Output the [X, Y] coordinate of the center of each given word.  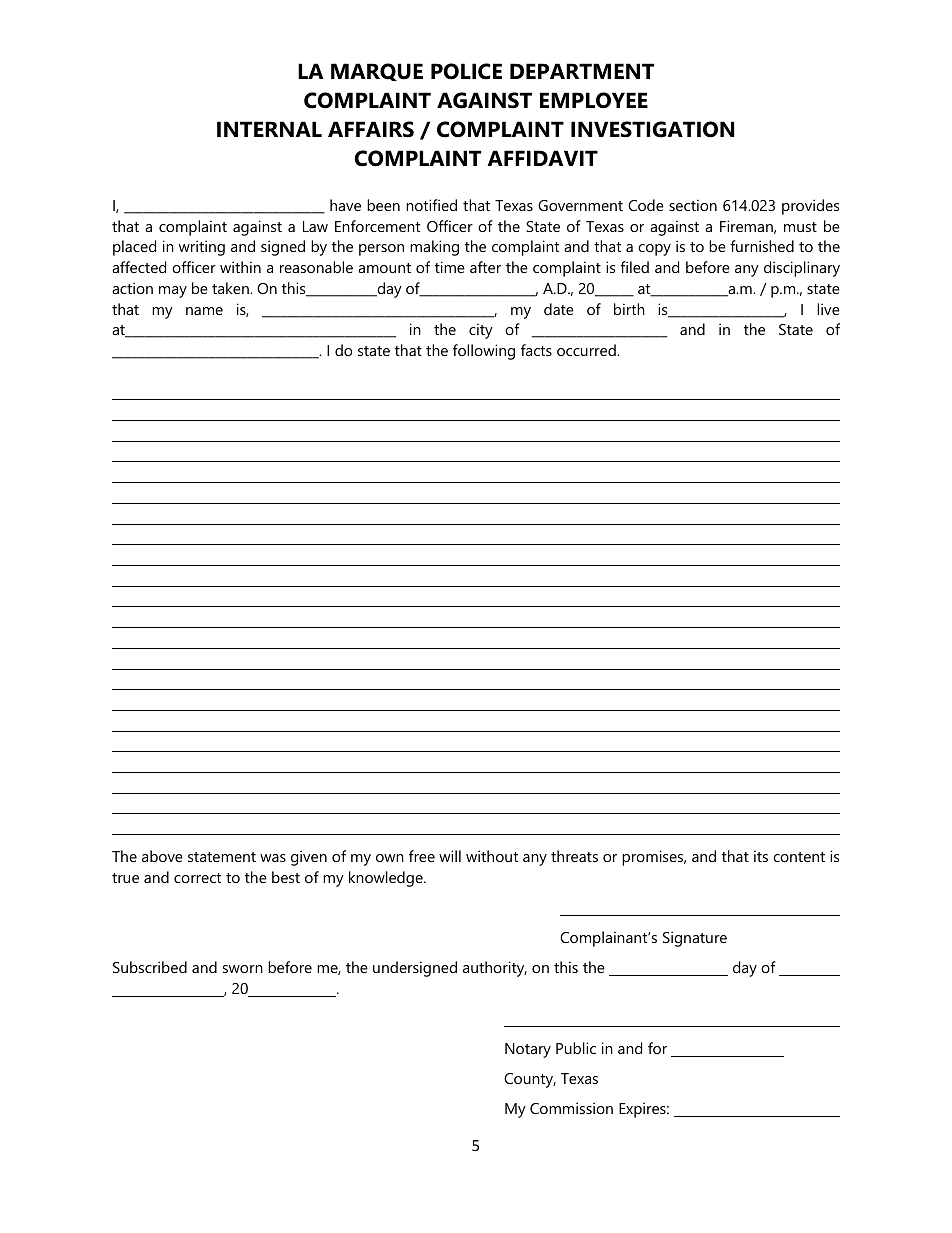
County [530, 1080]
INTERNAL [269, 129]
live [828, 309]
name [204, 311]
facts [536, 350]
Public [576, 1048]
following [484, 352]
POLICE [466, 71]
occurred [587, 350]
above [162, 856]
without [492, 856]
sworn [243, 969]
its [761, 856]
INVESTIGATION [652, 129]
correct [197, 878]
